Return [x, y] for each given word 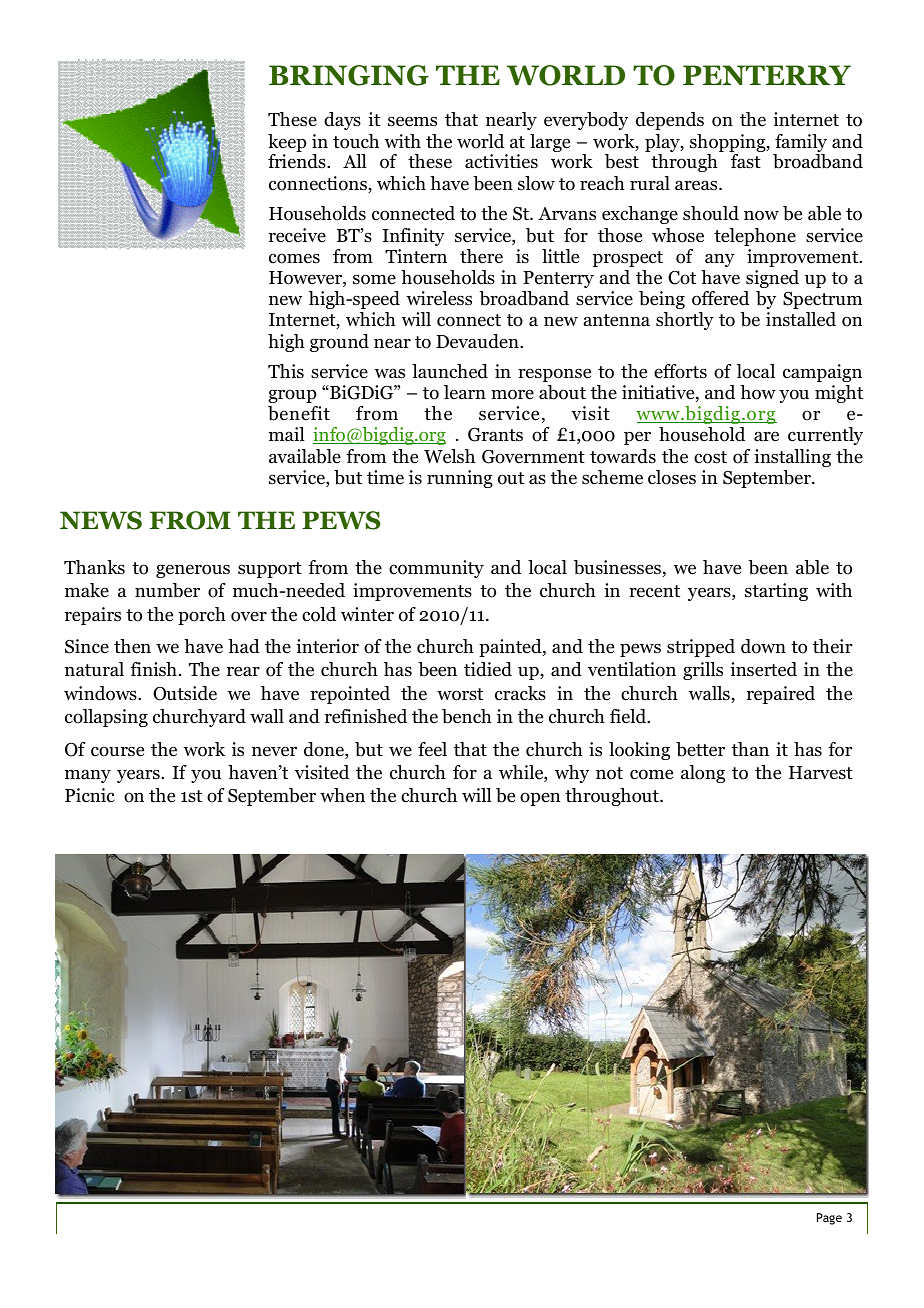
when [342, 795]
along [703, 774]
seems [412, 121]
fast [746, 161]
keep [287, 144]
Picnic [90, 795]
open [540, 799]
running [460, 479]
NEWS [101, 520]
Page [829, 1219]
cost [710, 457]
